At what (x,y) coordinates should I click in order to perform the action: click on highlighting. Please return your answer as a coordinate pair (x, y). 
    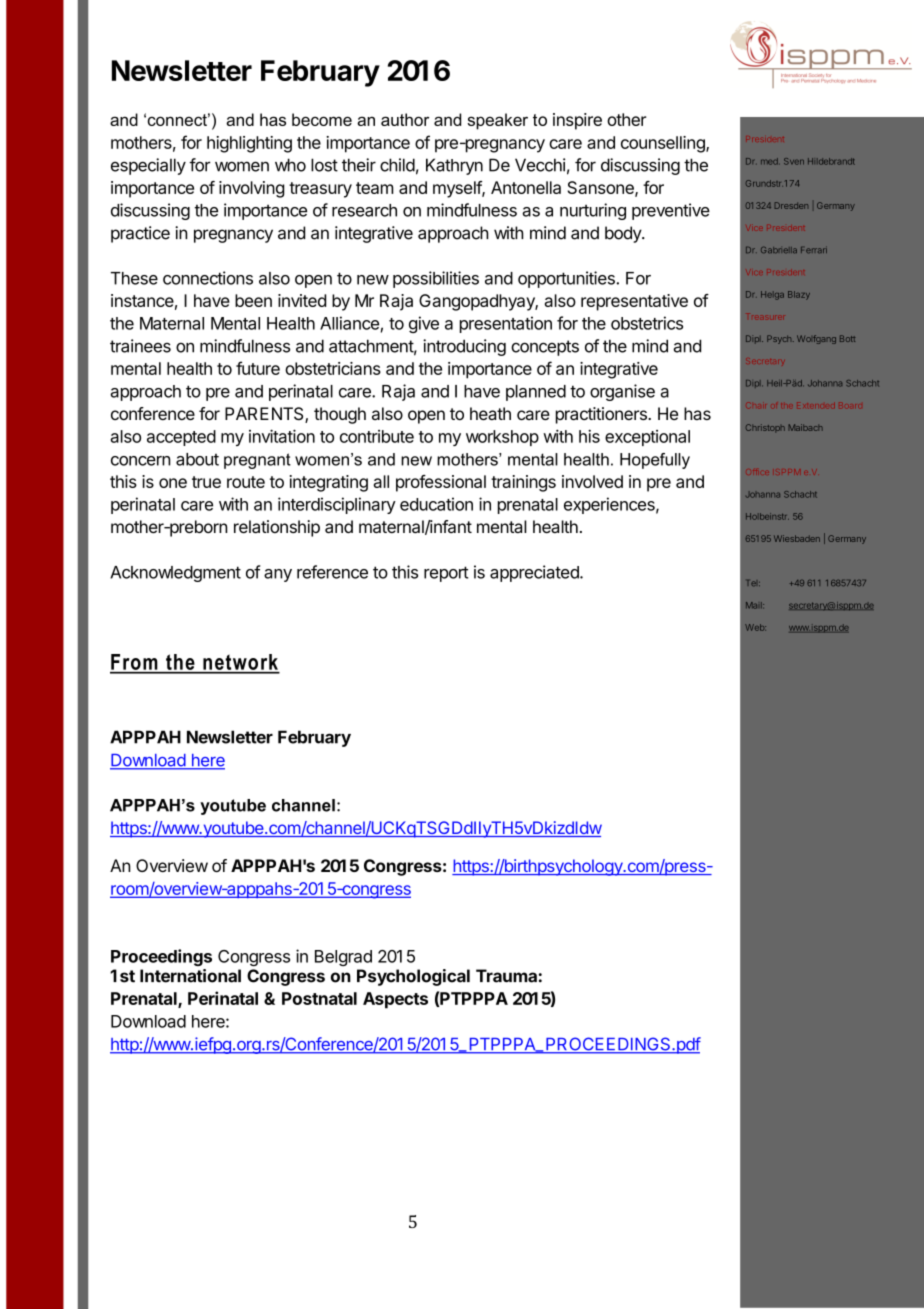
    Looking at the image, I should click on (249, 144).
